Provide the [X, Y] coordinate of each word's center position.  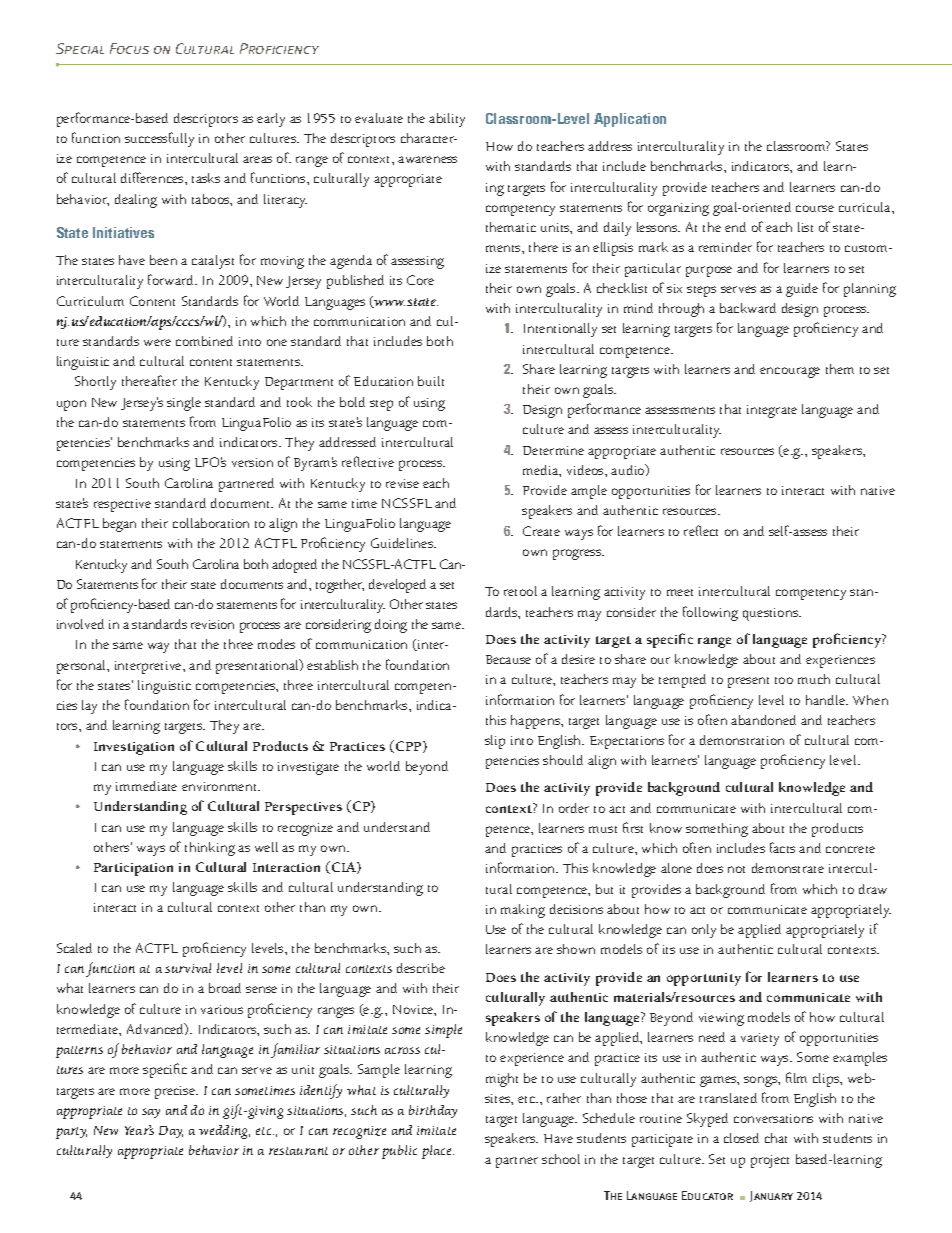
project [770, 1161]
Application [630, 120]
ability [447, 120]
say [151, 1113]
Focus [129, 48]
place [438, 1152]
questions [772, 614]
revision [212, 624]
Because [508, 659]
